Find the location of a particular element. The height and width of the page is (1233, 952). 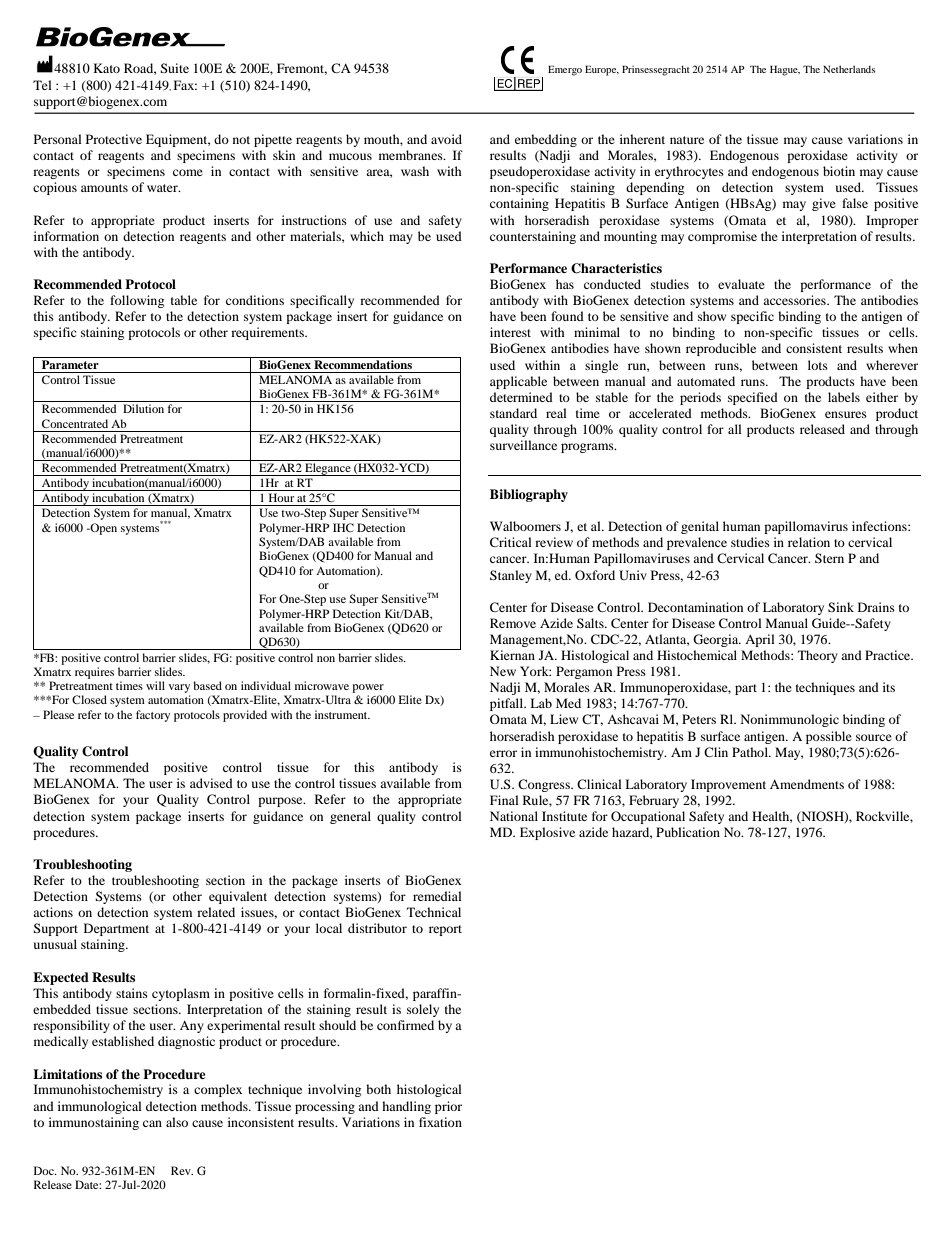

also is located at coordinates (177, 1122).
